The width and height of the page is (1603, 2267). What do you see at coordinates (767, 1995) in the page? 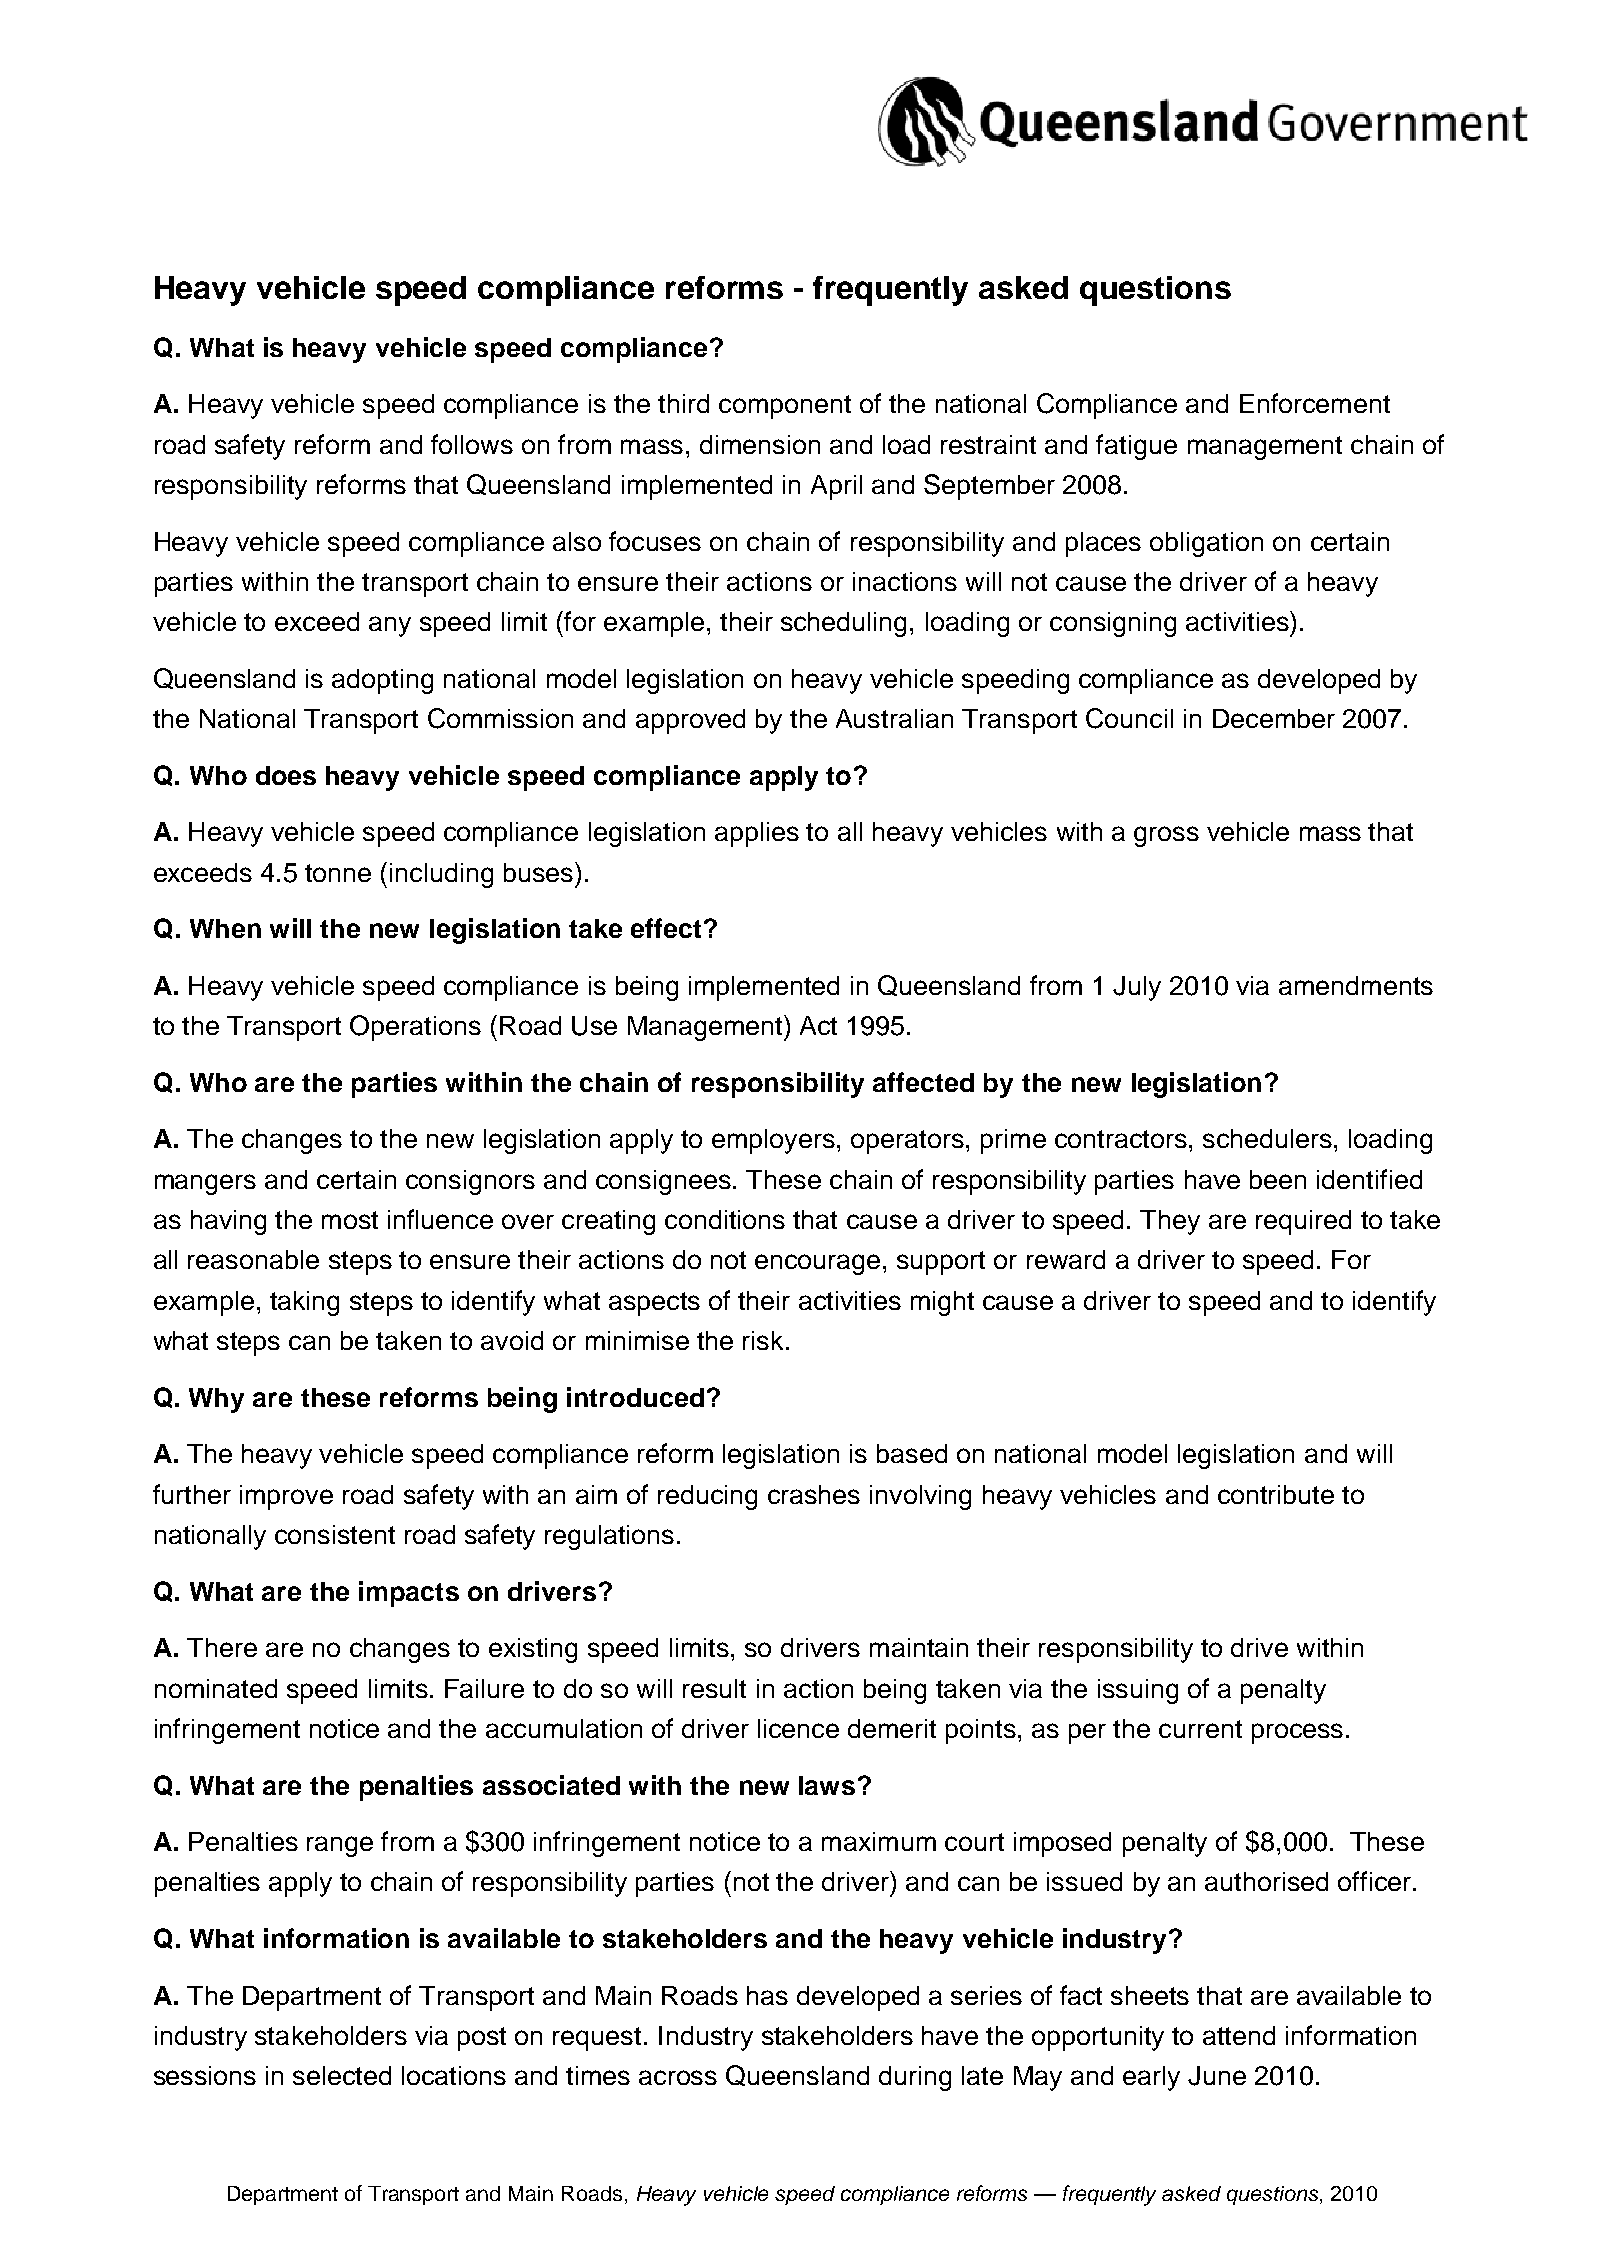
I see `has` at bounding box center [767, 1995].
